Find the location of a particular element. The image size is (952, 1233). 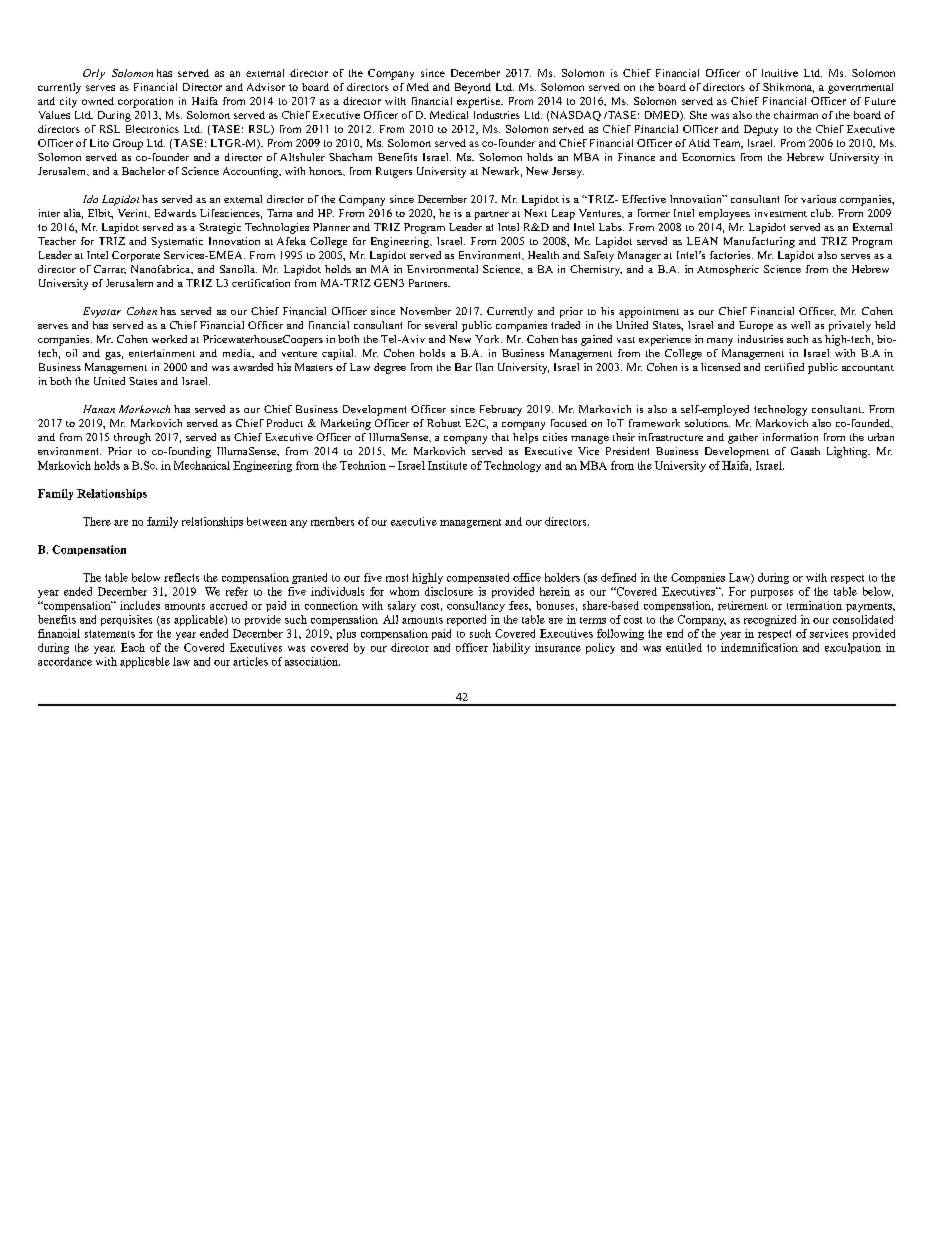

statements is located at coordinates (110, 634).
